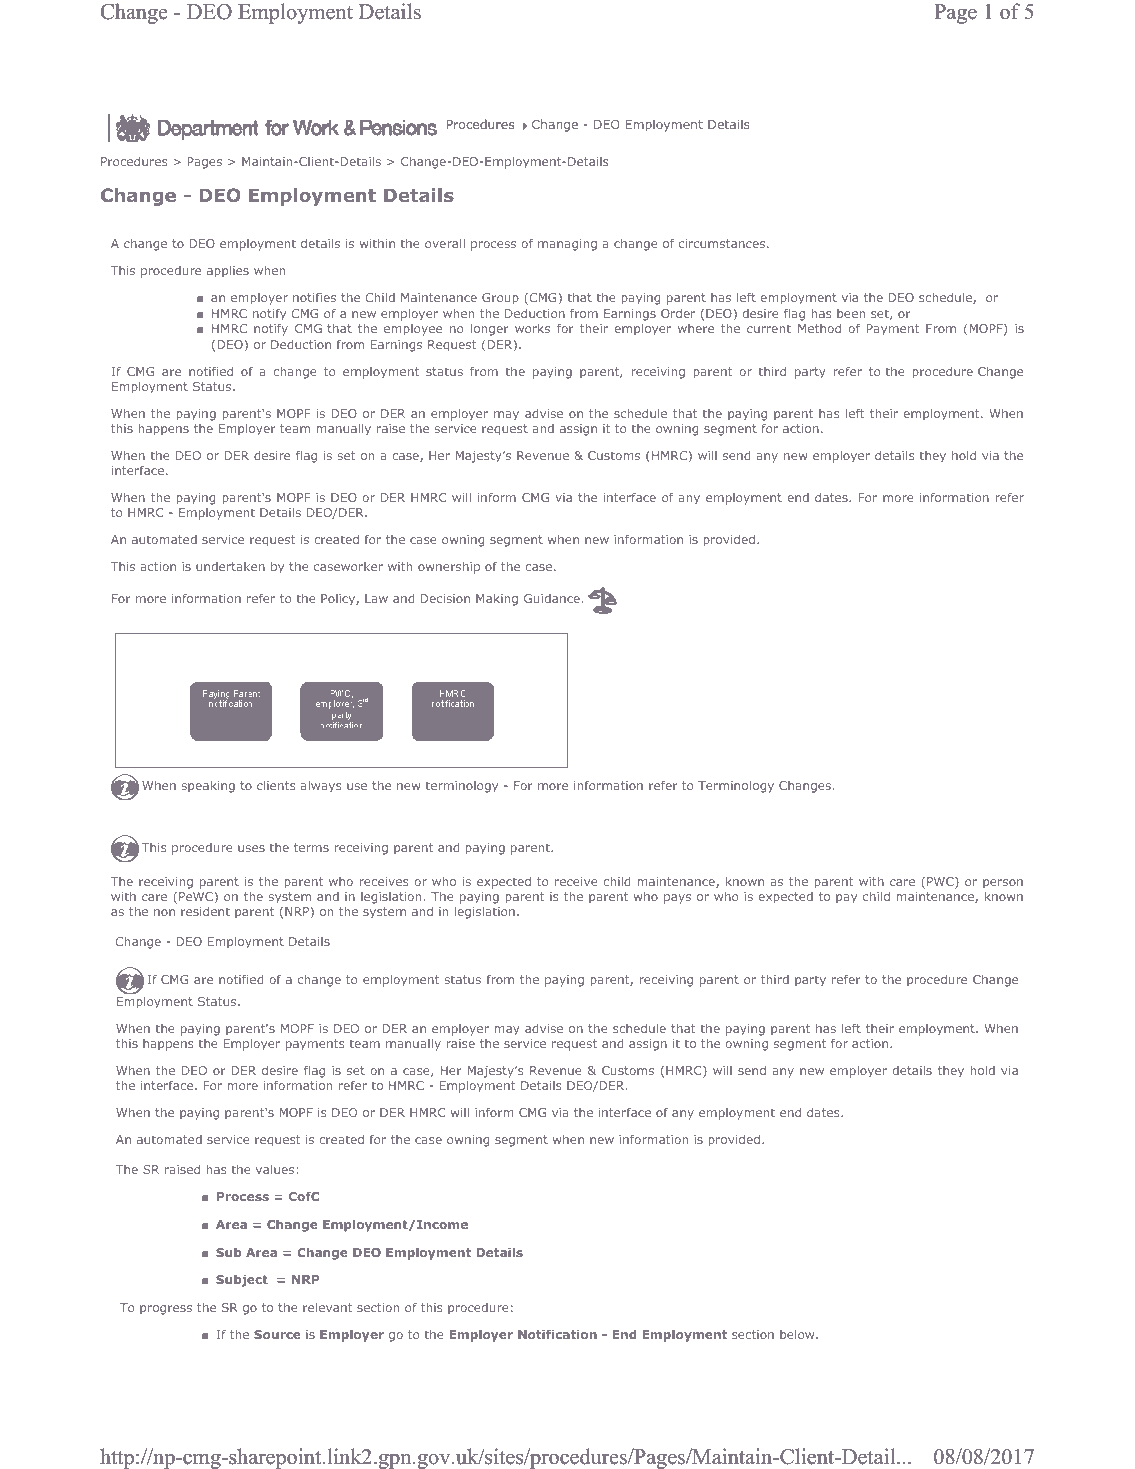 This page has width=1135, height=1469. What do you see at coordinates (677, 899) in the page?
I see `pays` at bounding box center [677, 899].
